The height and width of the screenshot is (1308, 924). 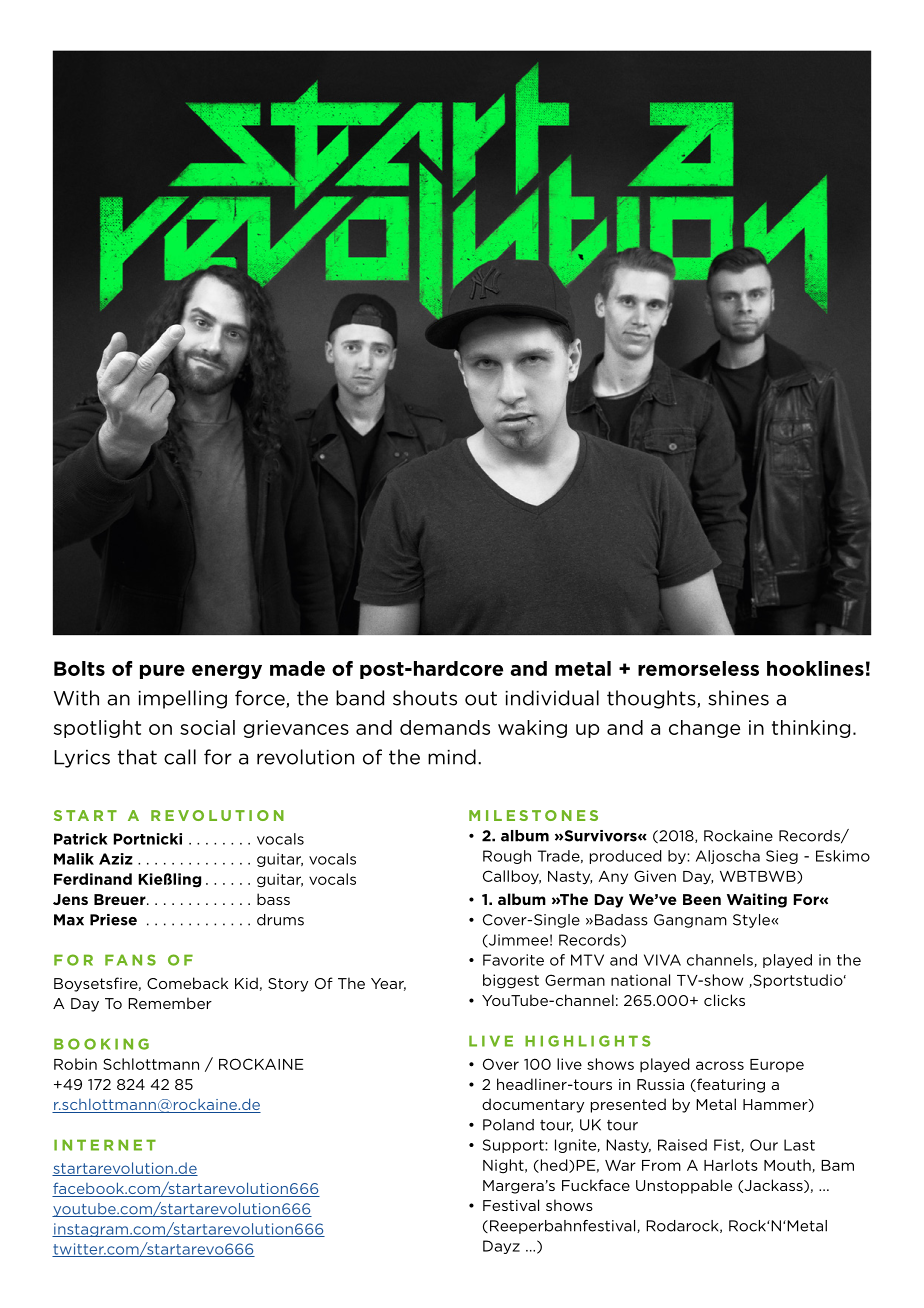 I want to click on pure, so click(x=162, y=671).
